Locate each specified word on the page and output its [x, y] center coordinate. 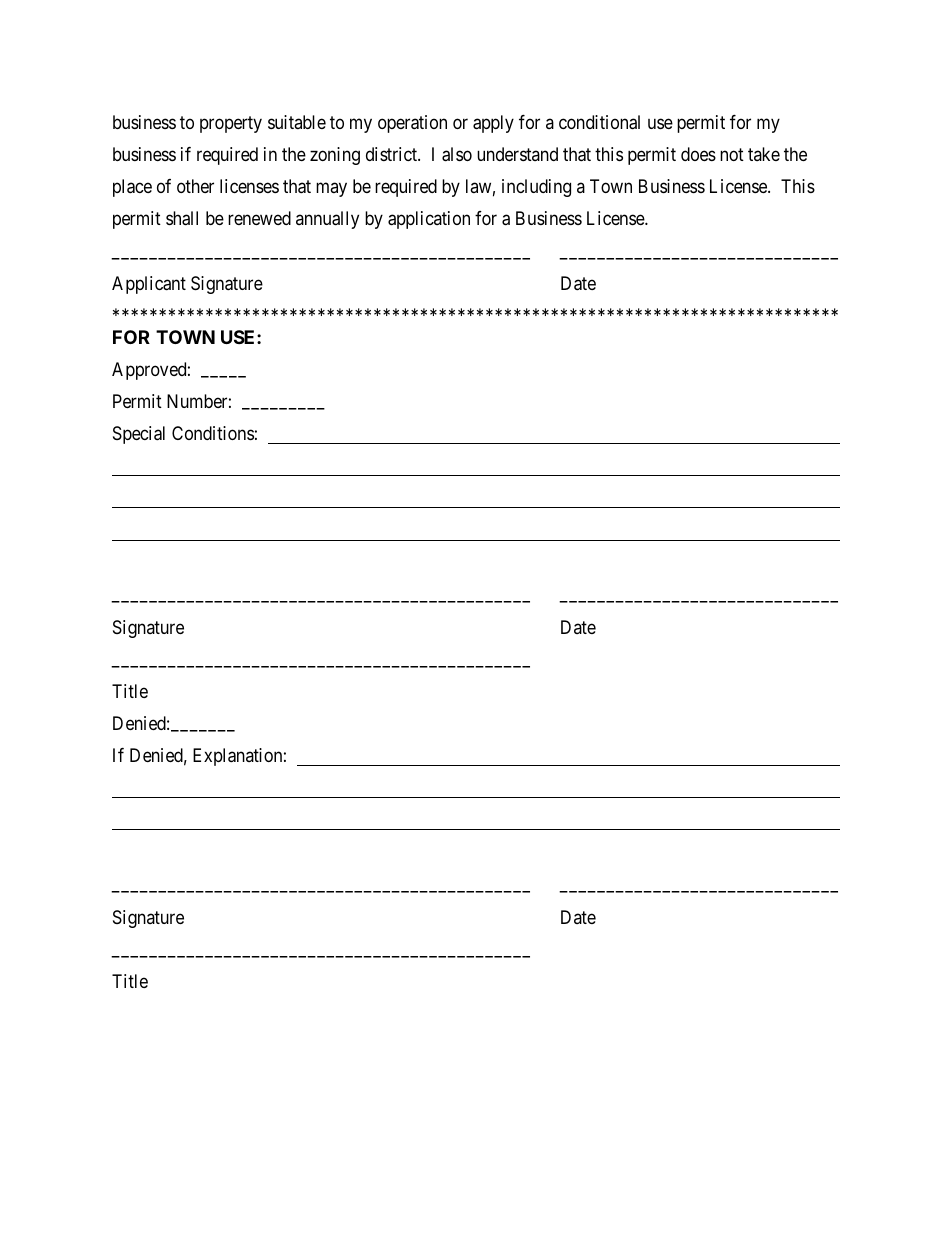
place [132, 188]
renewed [259, 218]
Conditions [213, 433]
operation [412, 124]
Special [139, 435]
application [429, 220]
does [698, 154]
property [231, 124]
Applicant [149, 285]
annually [327, 220]
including [536, 188]
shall [182, 218]
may [331, 190]
